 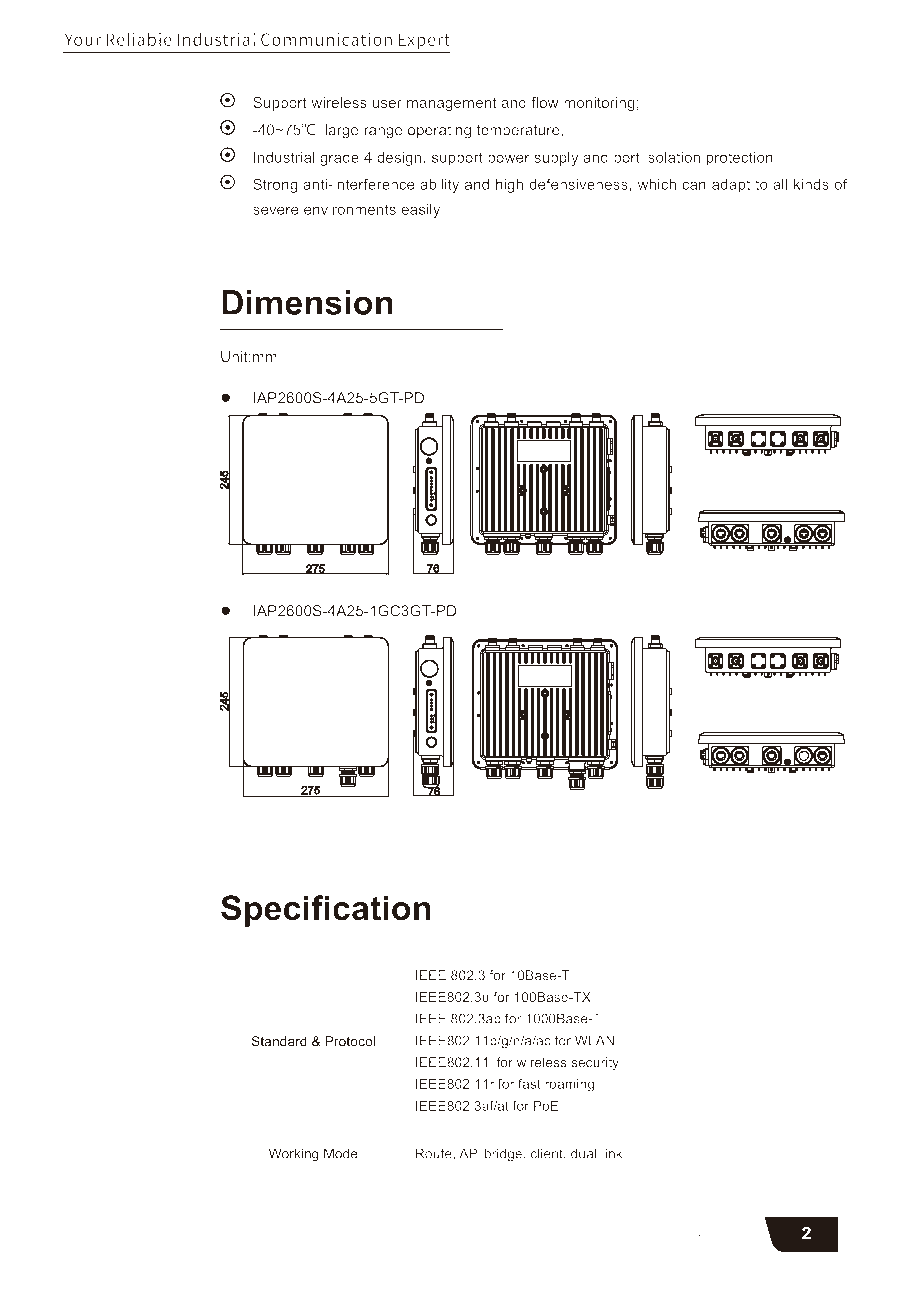 I want to click on Dimension, so click(x=307, y=302).
